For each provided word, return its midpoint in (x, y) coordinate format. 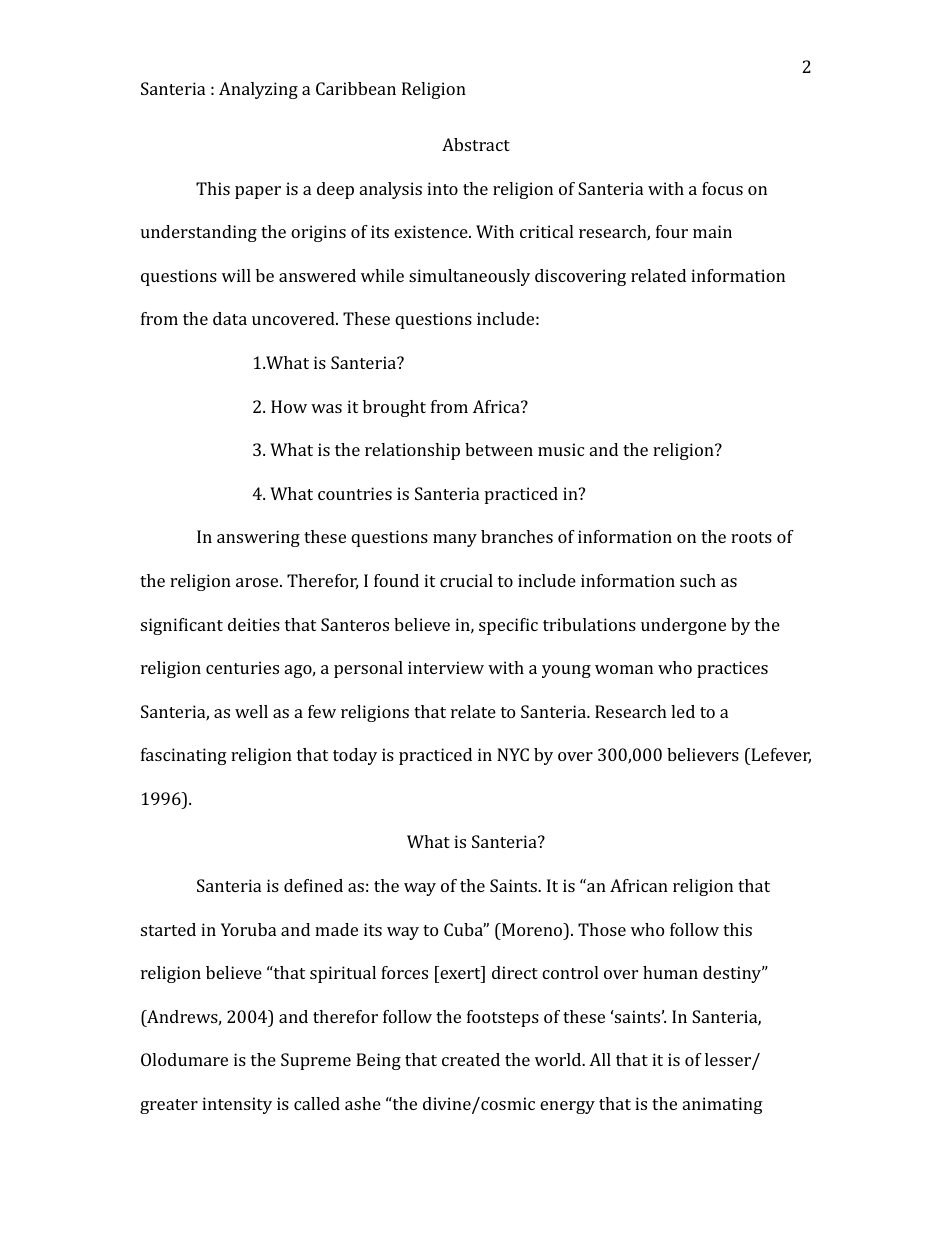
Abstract (476, 144)
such (698, 580)
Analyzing (258, 90)
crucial (466, 580)
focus (722, 188)
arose (258, 582)
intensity (237, 1105)
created (471, 1059)
